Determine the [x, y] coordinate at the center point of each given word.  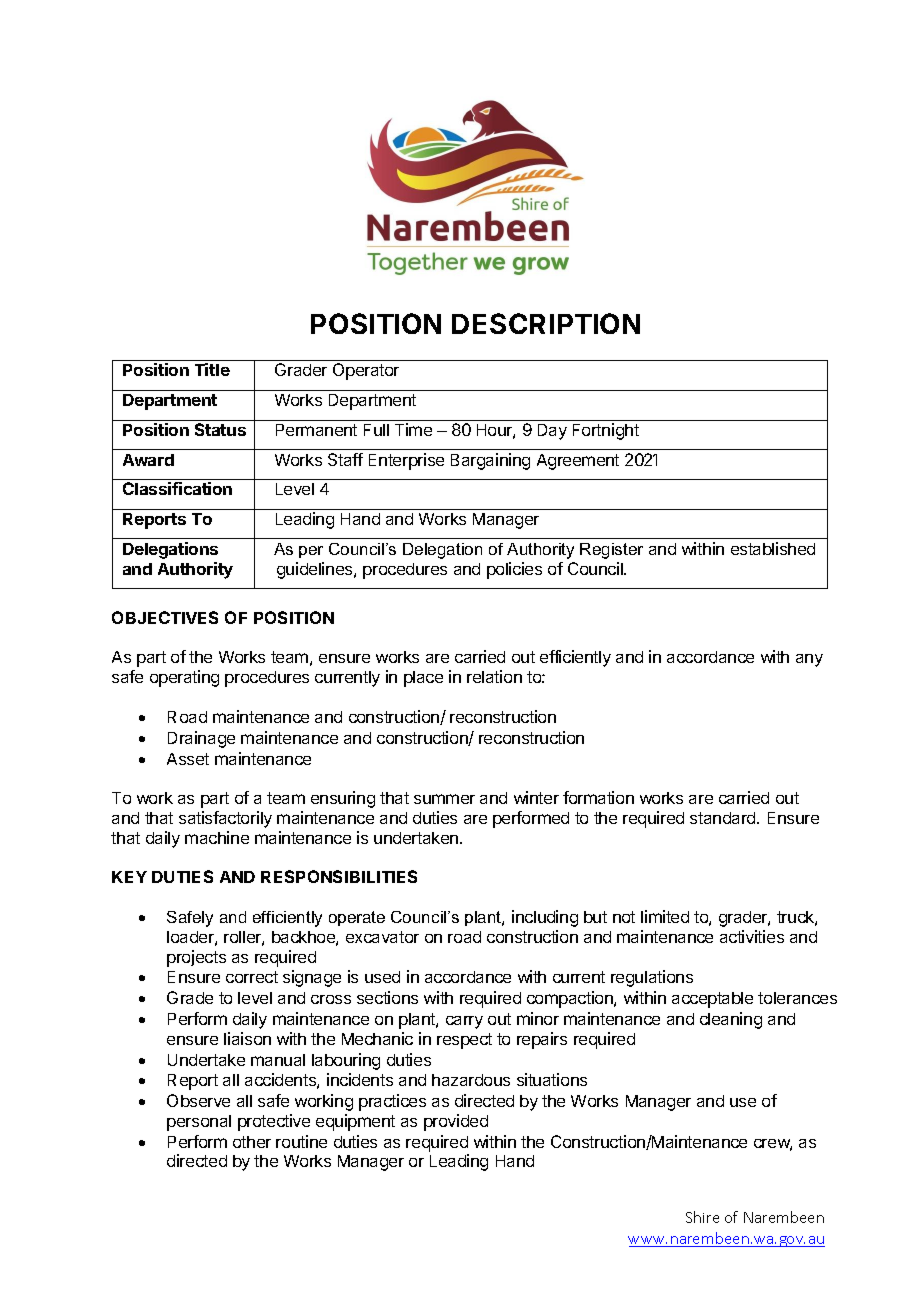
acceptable [712, 1000]
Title [212, 369]
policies [514, 570]
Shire [702, 1217]
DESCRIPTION [546, 323]
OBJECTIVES [165, 617]
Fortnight [606, 431]
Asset [188, 759]
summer [444, 799]
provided [456, 1122]
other [252, 1142]
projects [196, 958]
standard [724, 818]
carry [464, 1022]
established [773, 548]
